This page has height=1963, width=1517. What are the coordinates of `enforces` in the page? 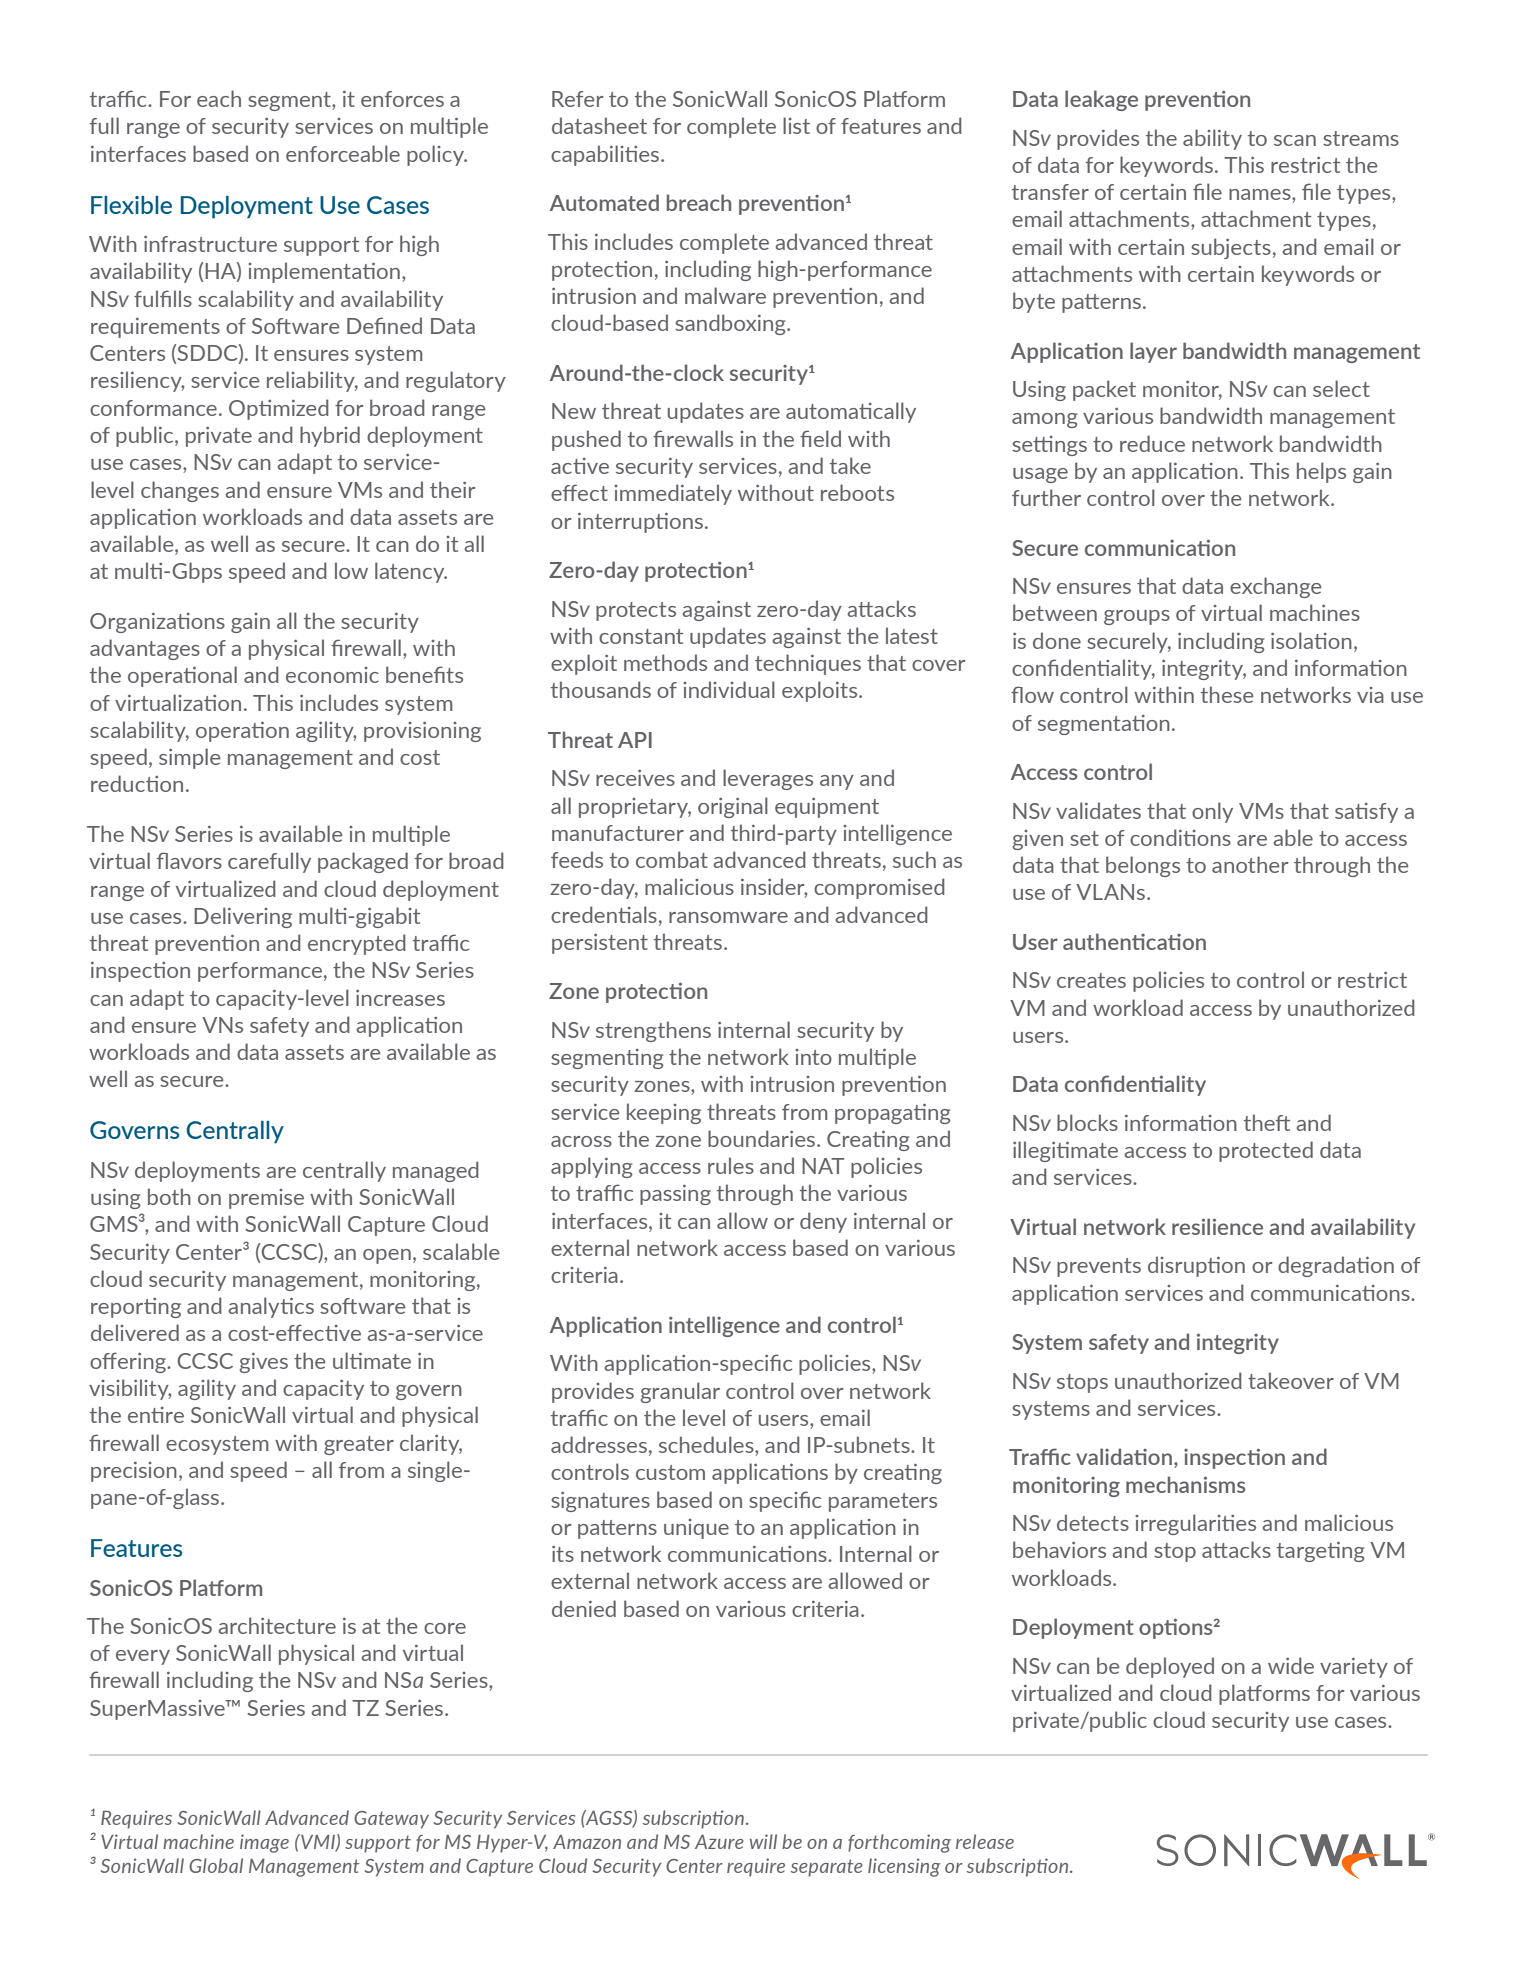 It's located at (402, 99).
